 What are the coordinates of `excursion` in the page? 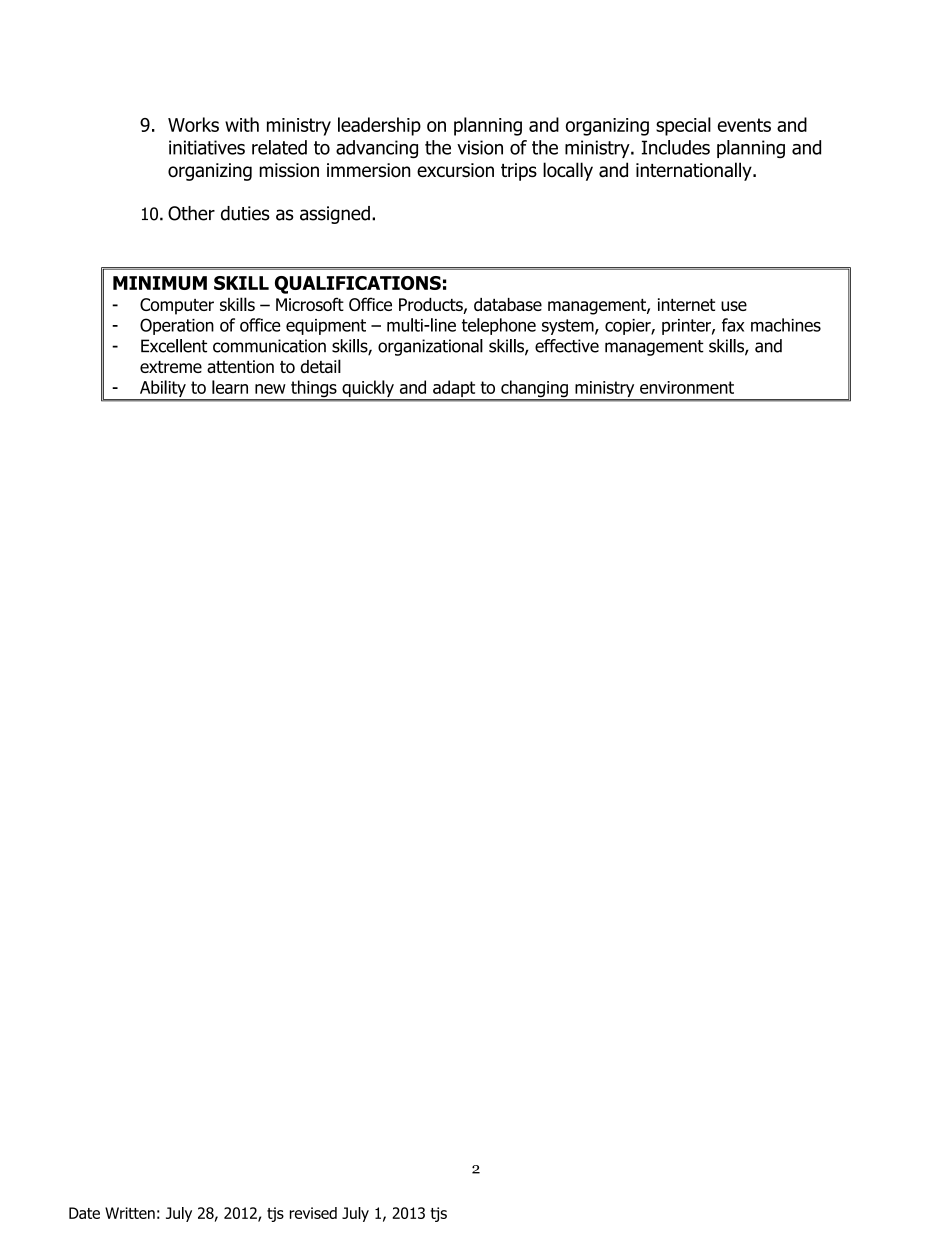 It's located at (455, 170).
